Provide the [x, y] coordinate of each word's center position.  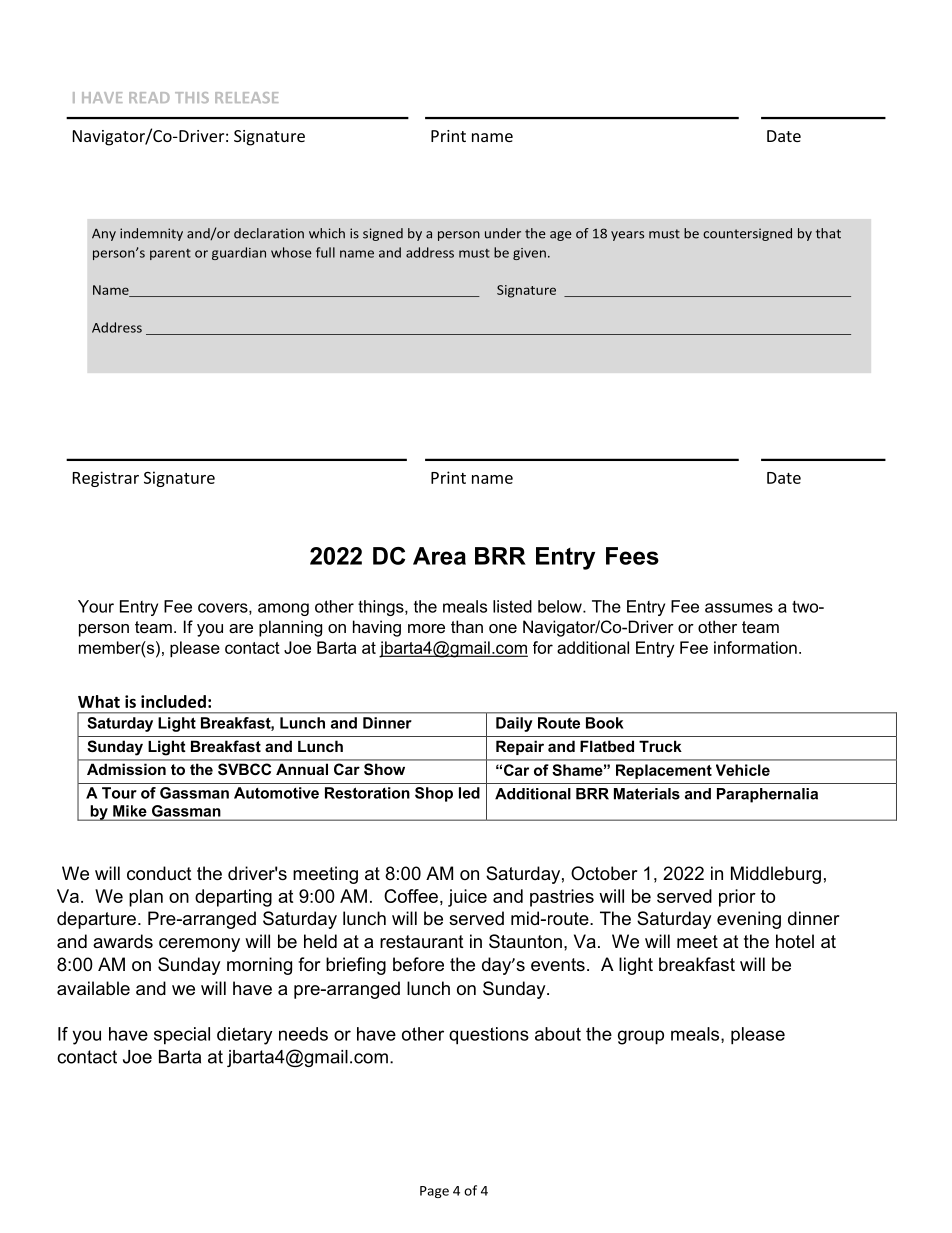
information [755, 647]
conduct [159, 873]
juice [467, 898]
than [467, 626]
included [173, 701]
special [182, 1036]
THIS [192, 97]
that [828, 233]
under [503, 233]
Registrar [106, 479]
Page [434, 1192]
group [641, 1037]
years [627, 236]
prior [737, 898]
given [529, 254]
